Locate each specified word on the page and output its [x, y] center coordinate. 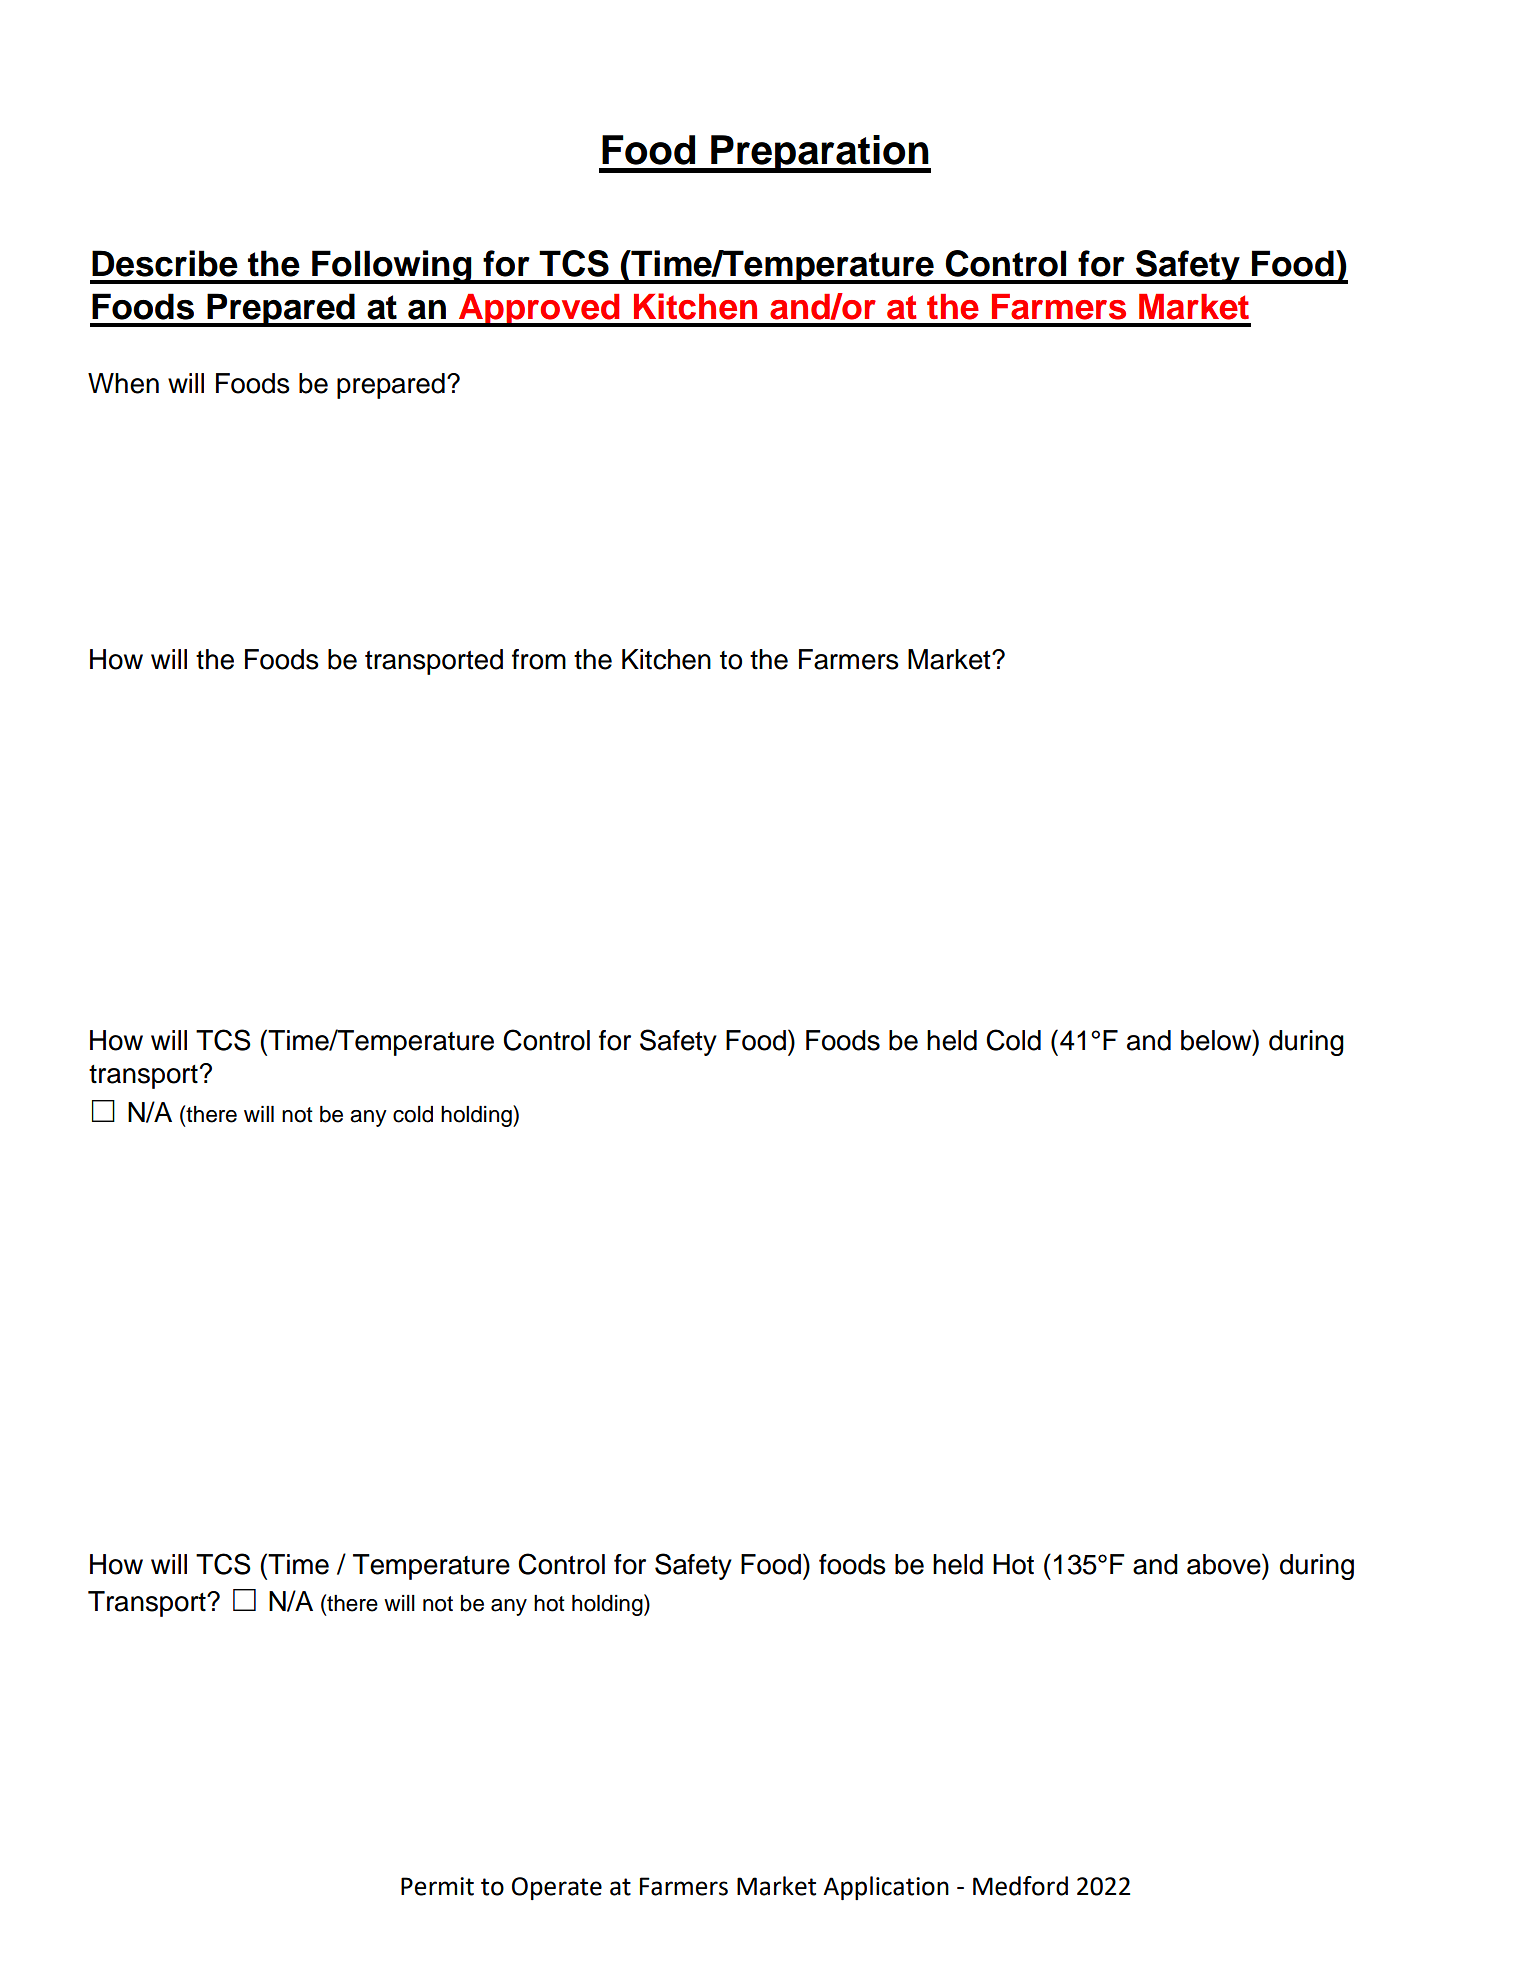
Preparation [820, 154]
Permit [437, 1886]
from [539, 659]
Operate [557, 1888]
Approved [539, 310]
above [1225, 1564]
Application [886, 1888]
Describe [165, 263]
